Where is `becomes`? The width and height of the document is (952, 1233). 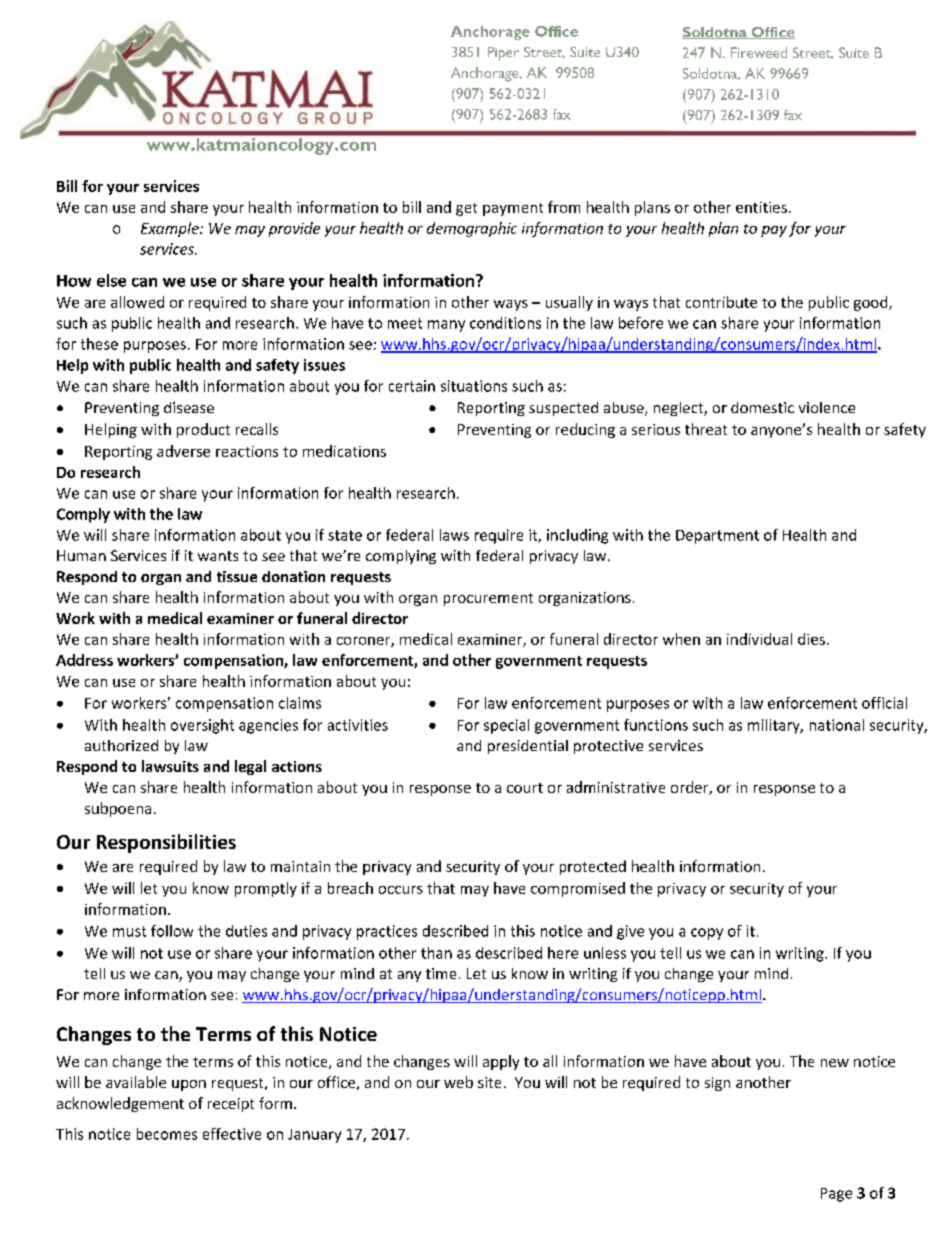 becomes is located at coordinates (167, 1134).
